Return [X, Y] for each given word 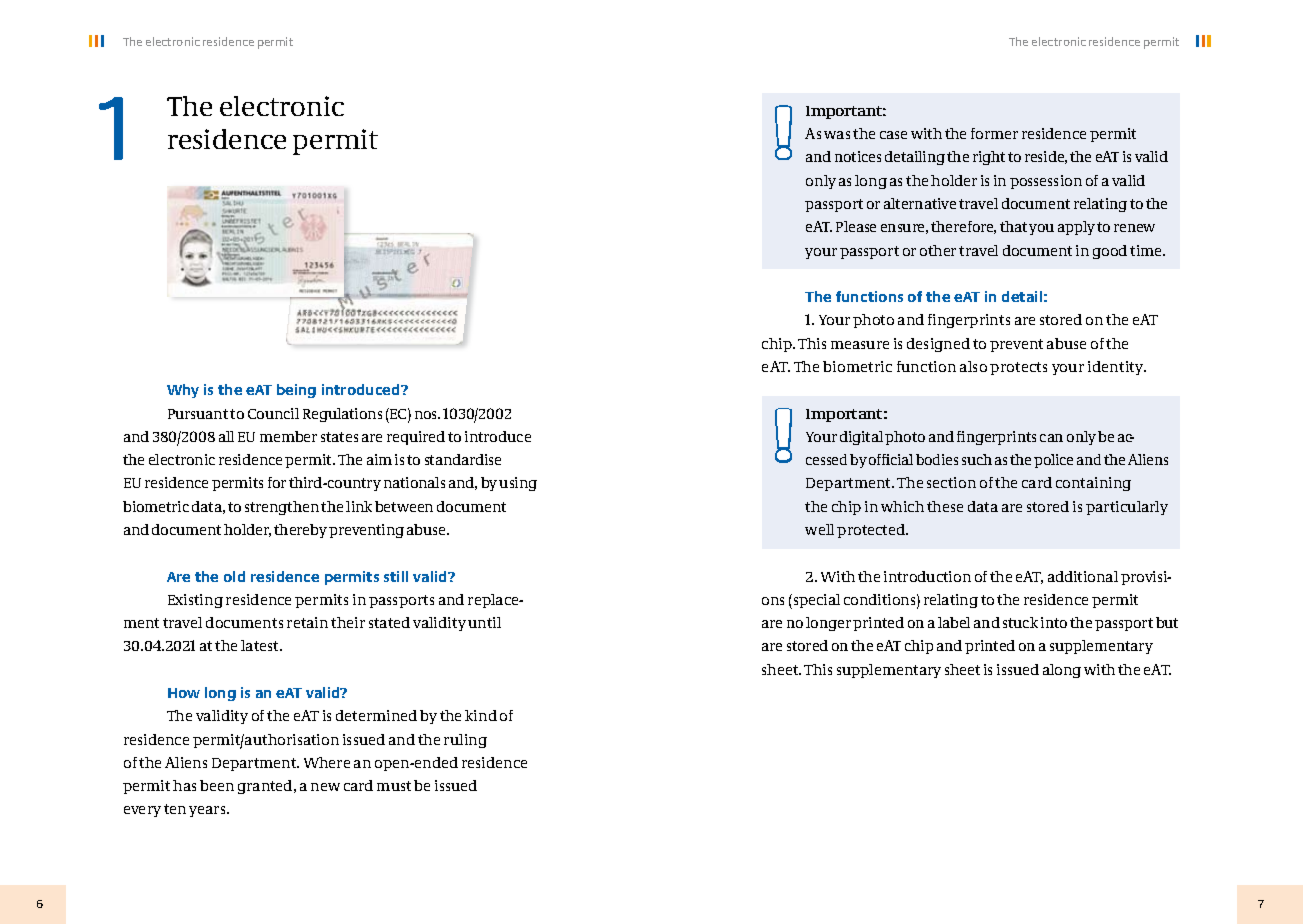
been [217, 785]
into [1054, 622]
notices [858, 156]
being [296, 391]
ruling [465, 741]
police [1053, 461]
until [484, 622]
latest [261, 645]
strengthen [282, 508]
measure [860, 345]
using [518, 484]
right [989, 158]
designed [938, 345]
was [837, 135]
